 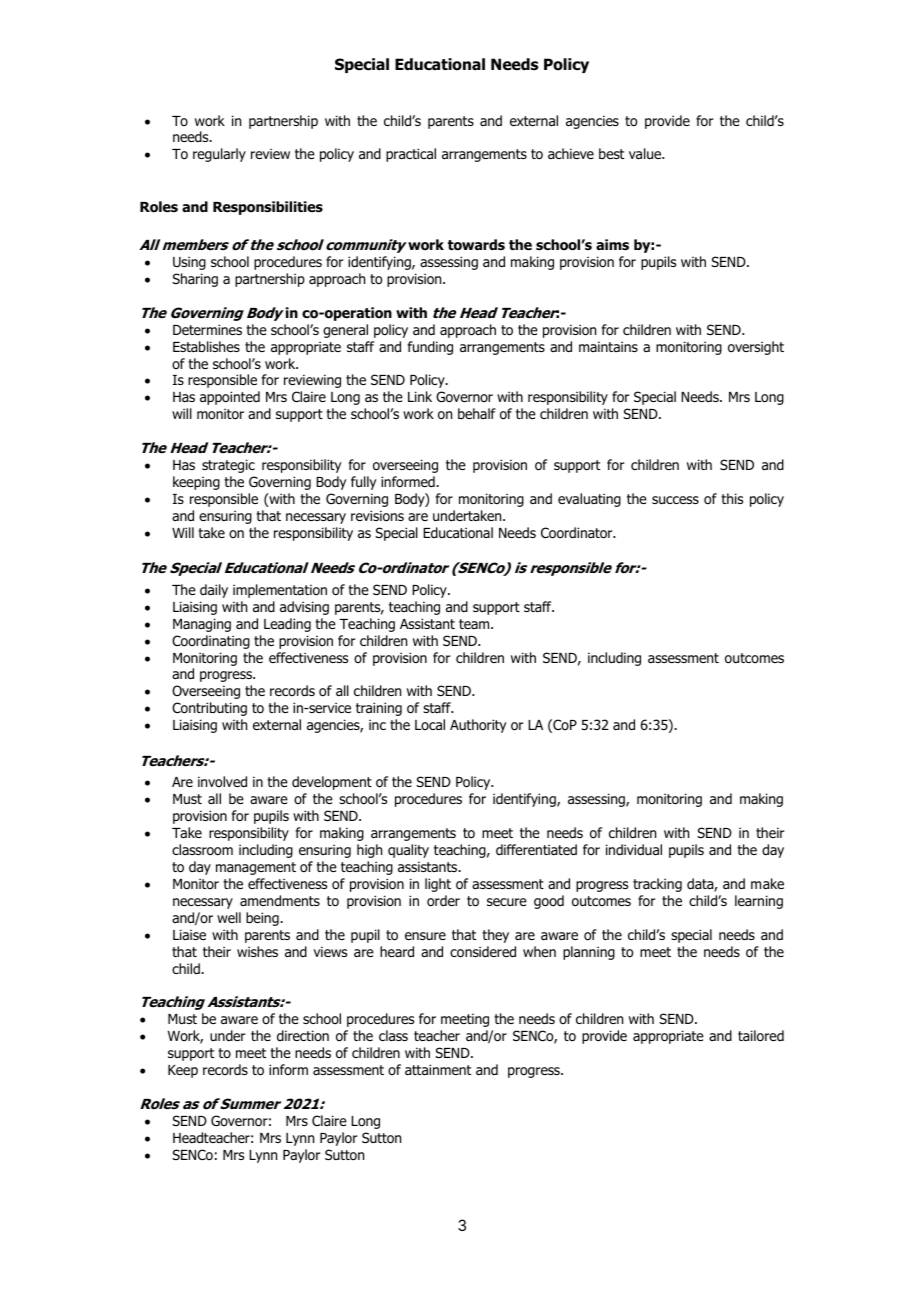 What do you see at coordinates (228, 466) in the page?
I see `strategic` at bounding box center [228, 466].
